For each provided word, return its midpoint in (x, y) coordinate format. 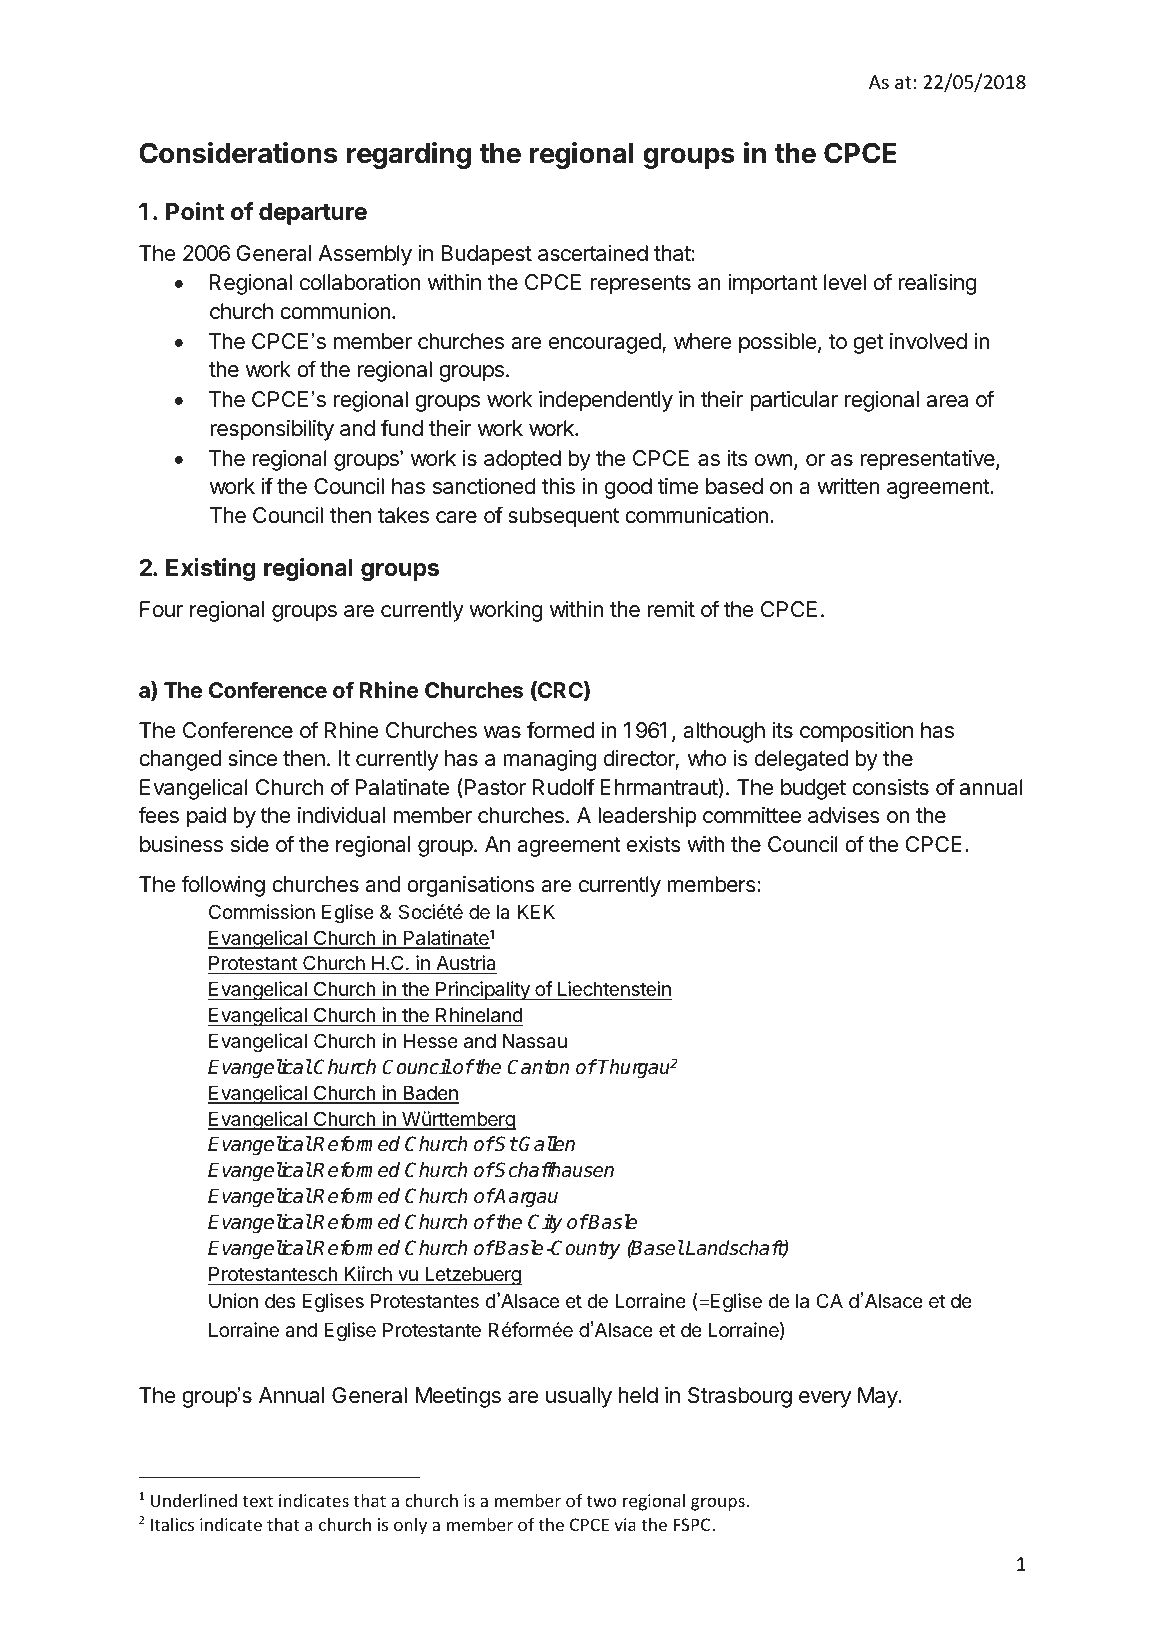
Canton (538, 1067)
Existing (210, 569)
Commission (262, 911)
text (257, 1501)
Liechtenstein (614, 990)
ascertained (593, 253)
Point (195, 211)
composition (856, 732)
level (845, 282)
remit (671, 609)
